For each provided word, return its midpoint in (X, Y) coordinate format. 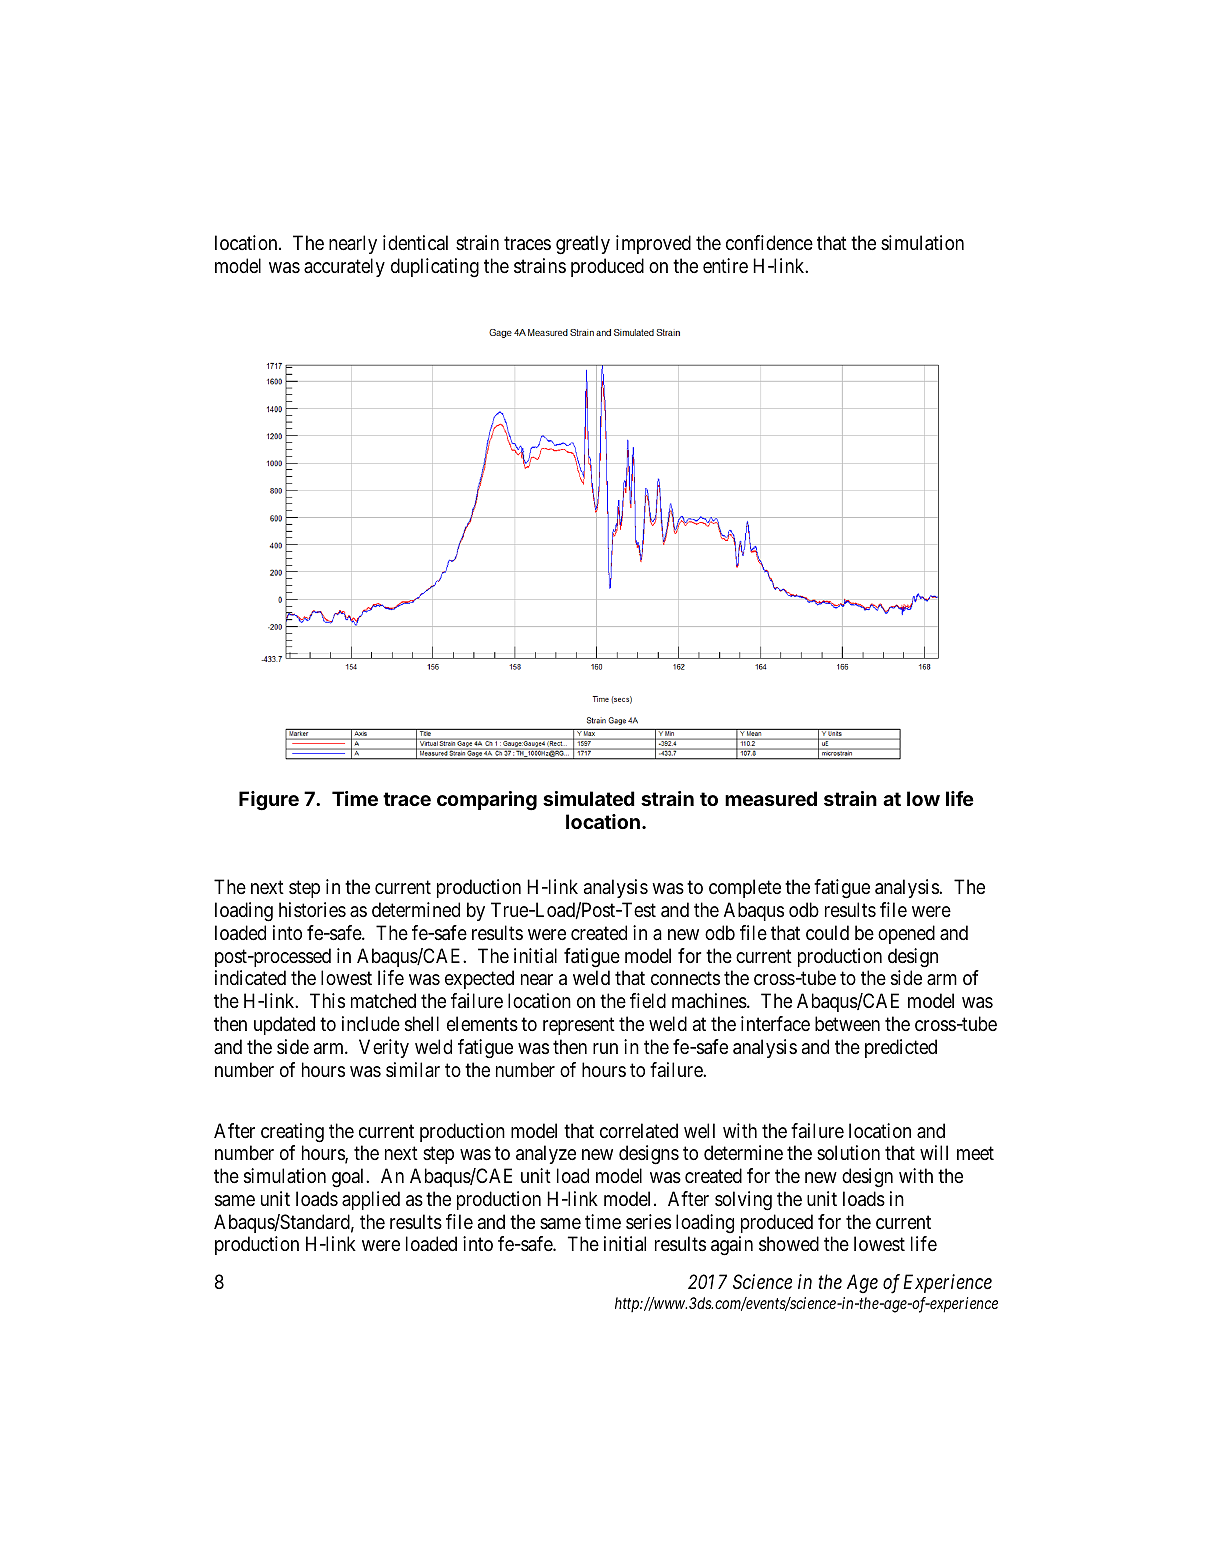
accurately (344, 267)
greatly (583, 245)
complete (745, 888)
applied (371, 1200)
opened (906, 934)
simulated (589, 798)
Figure (269, 801)
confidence (769, 243)
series (648, 1222)
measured (771, 798)
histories (312, 909)
